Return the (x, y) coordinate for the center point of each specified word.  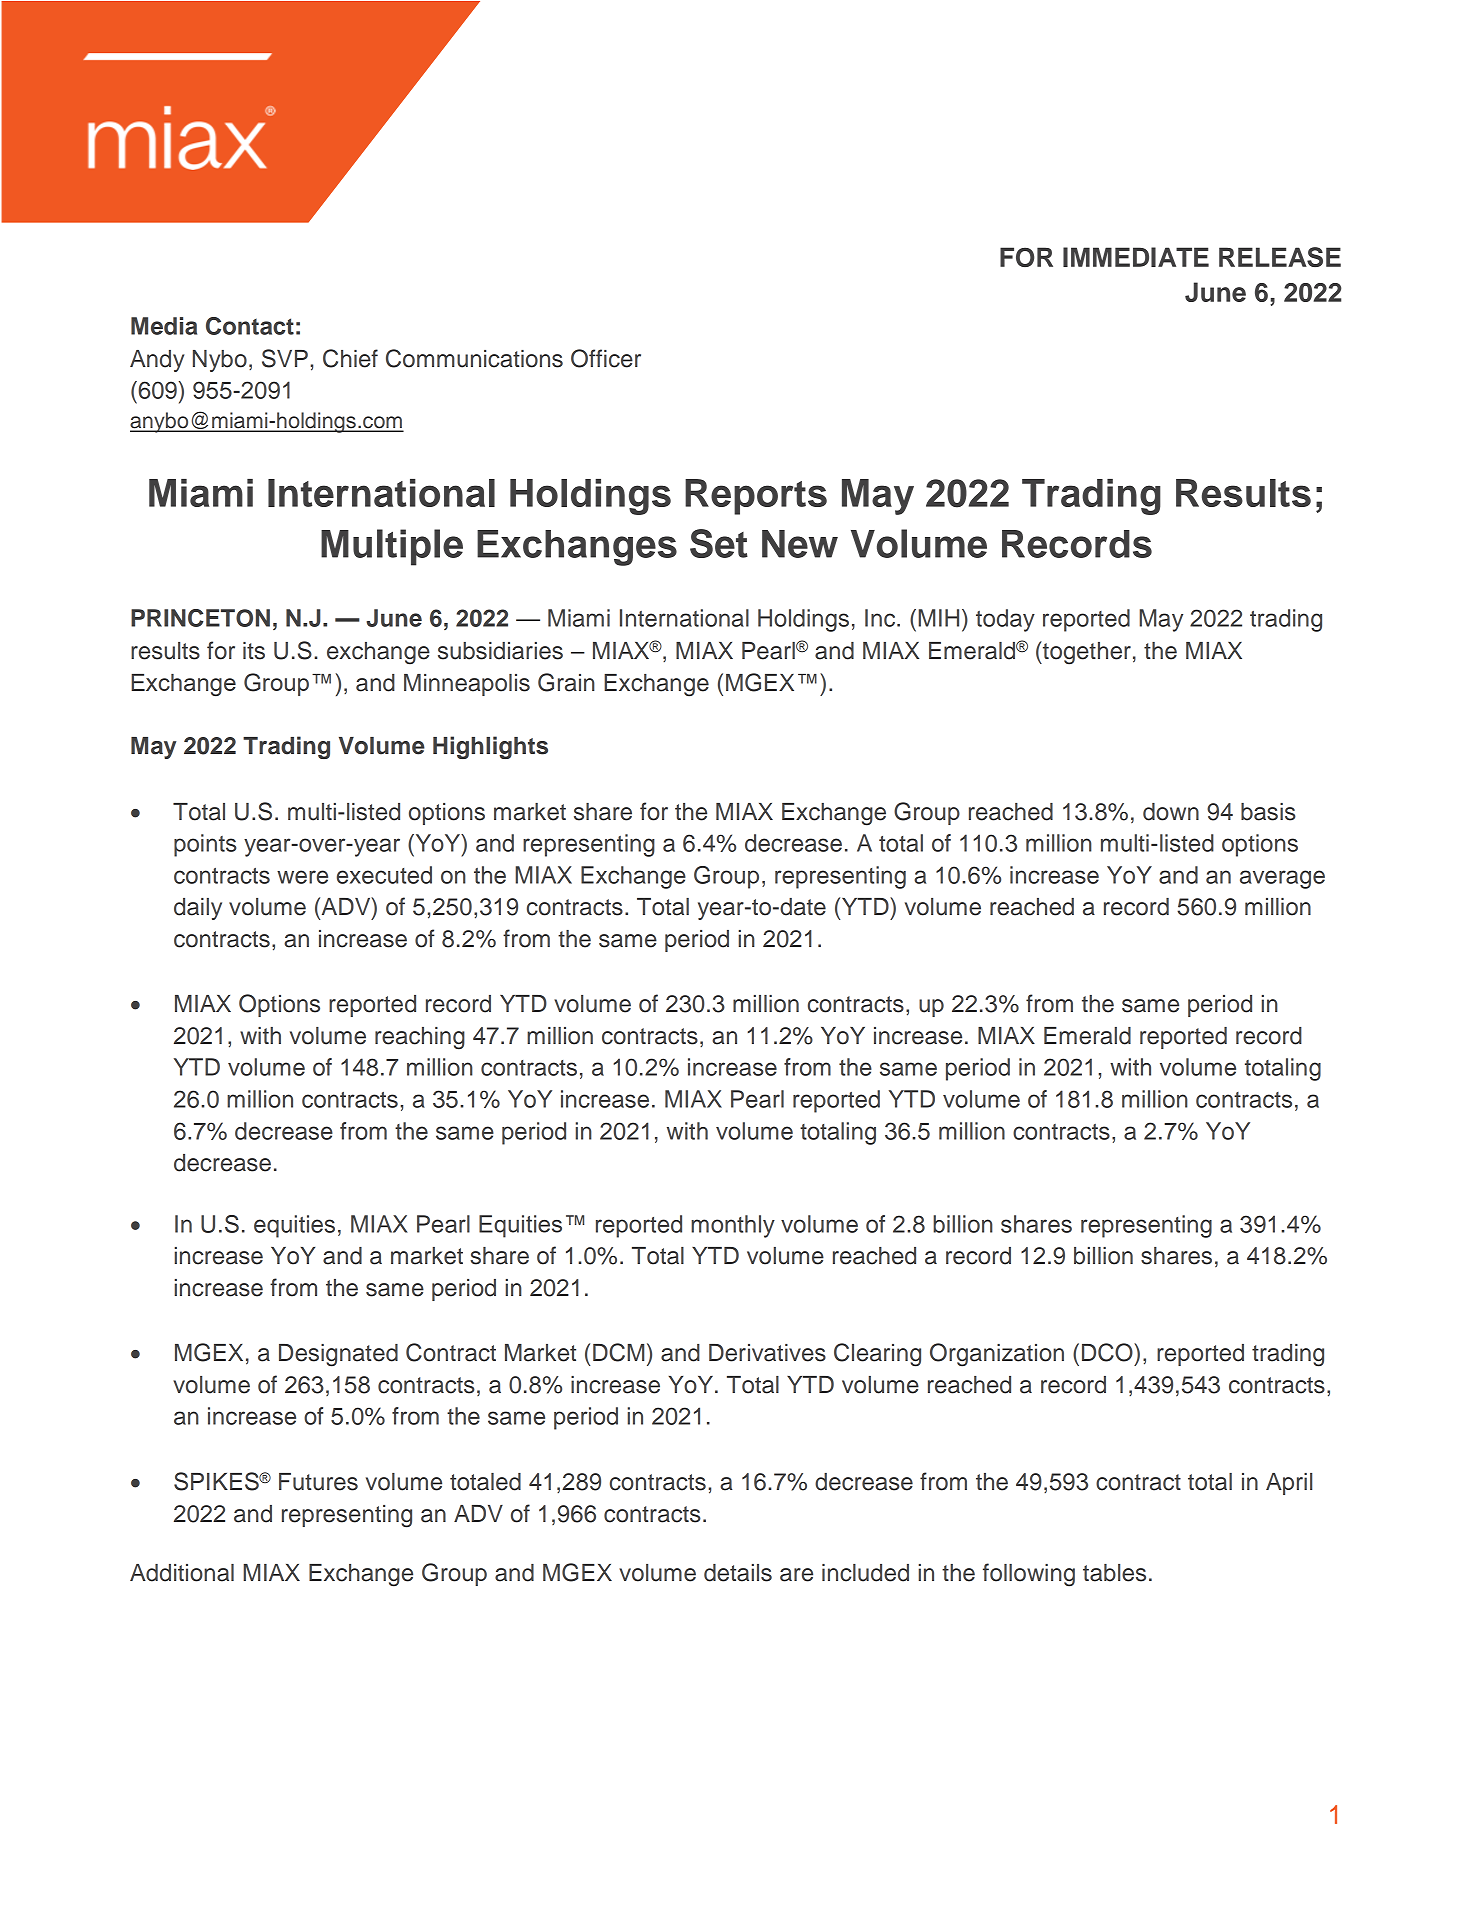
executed (384, 875)
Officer (606, 358)
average (1282, 879)
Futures (318, 1482)
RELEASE (1280, 257)
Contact (250, 326)
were (302, 877)
